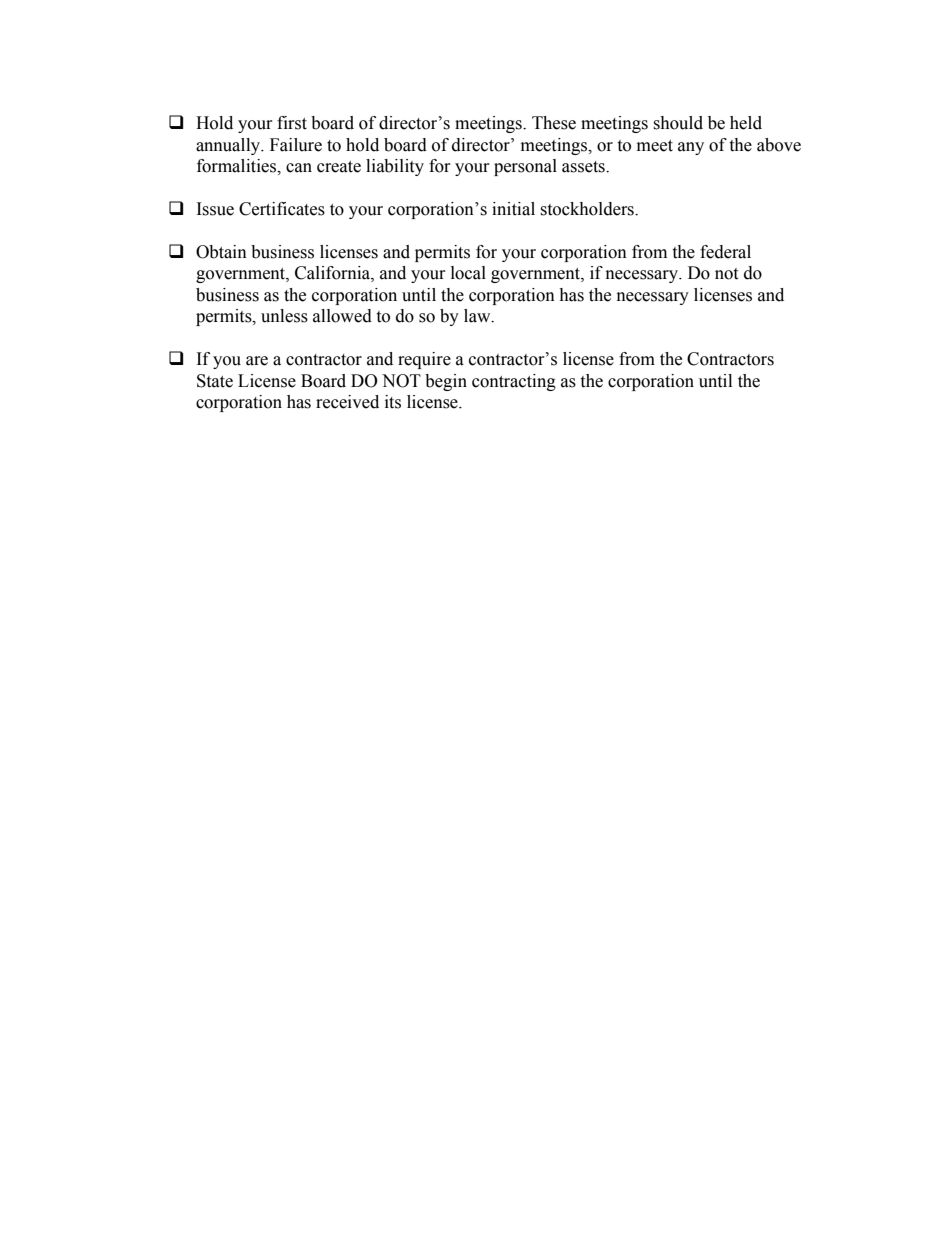 This document has height=1233, width=952. What do you see at coordinates (299, 168) in the document?
I see `can` at bounding box center [299, 168].
